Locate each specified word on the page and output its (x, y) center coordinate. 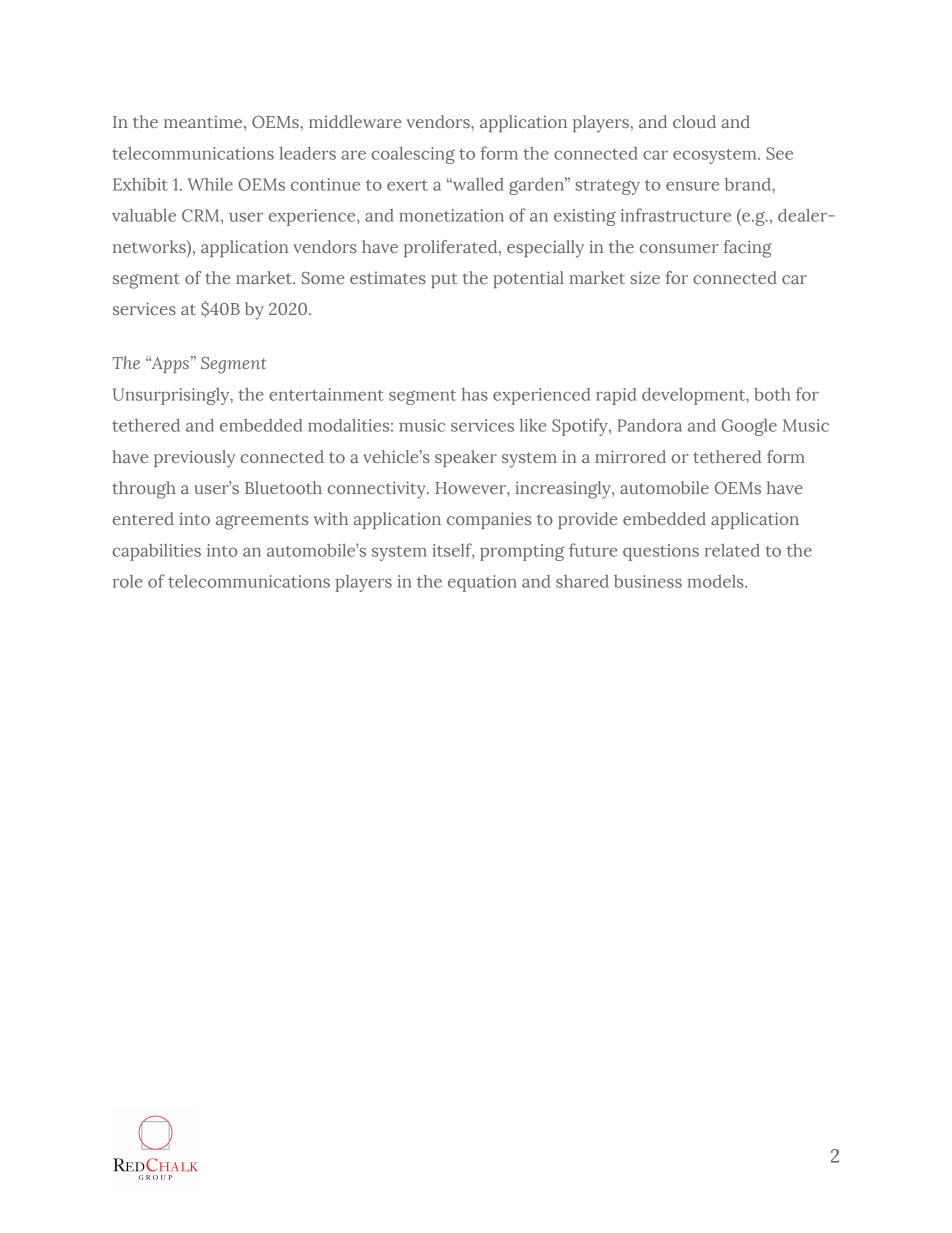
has (475, 394)
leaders (307, 153)
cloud (694, 121)
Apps (169, 364)
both (772, 394)
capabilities (157, 552)
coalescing (413, 155)
